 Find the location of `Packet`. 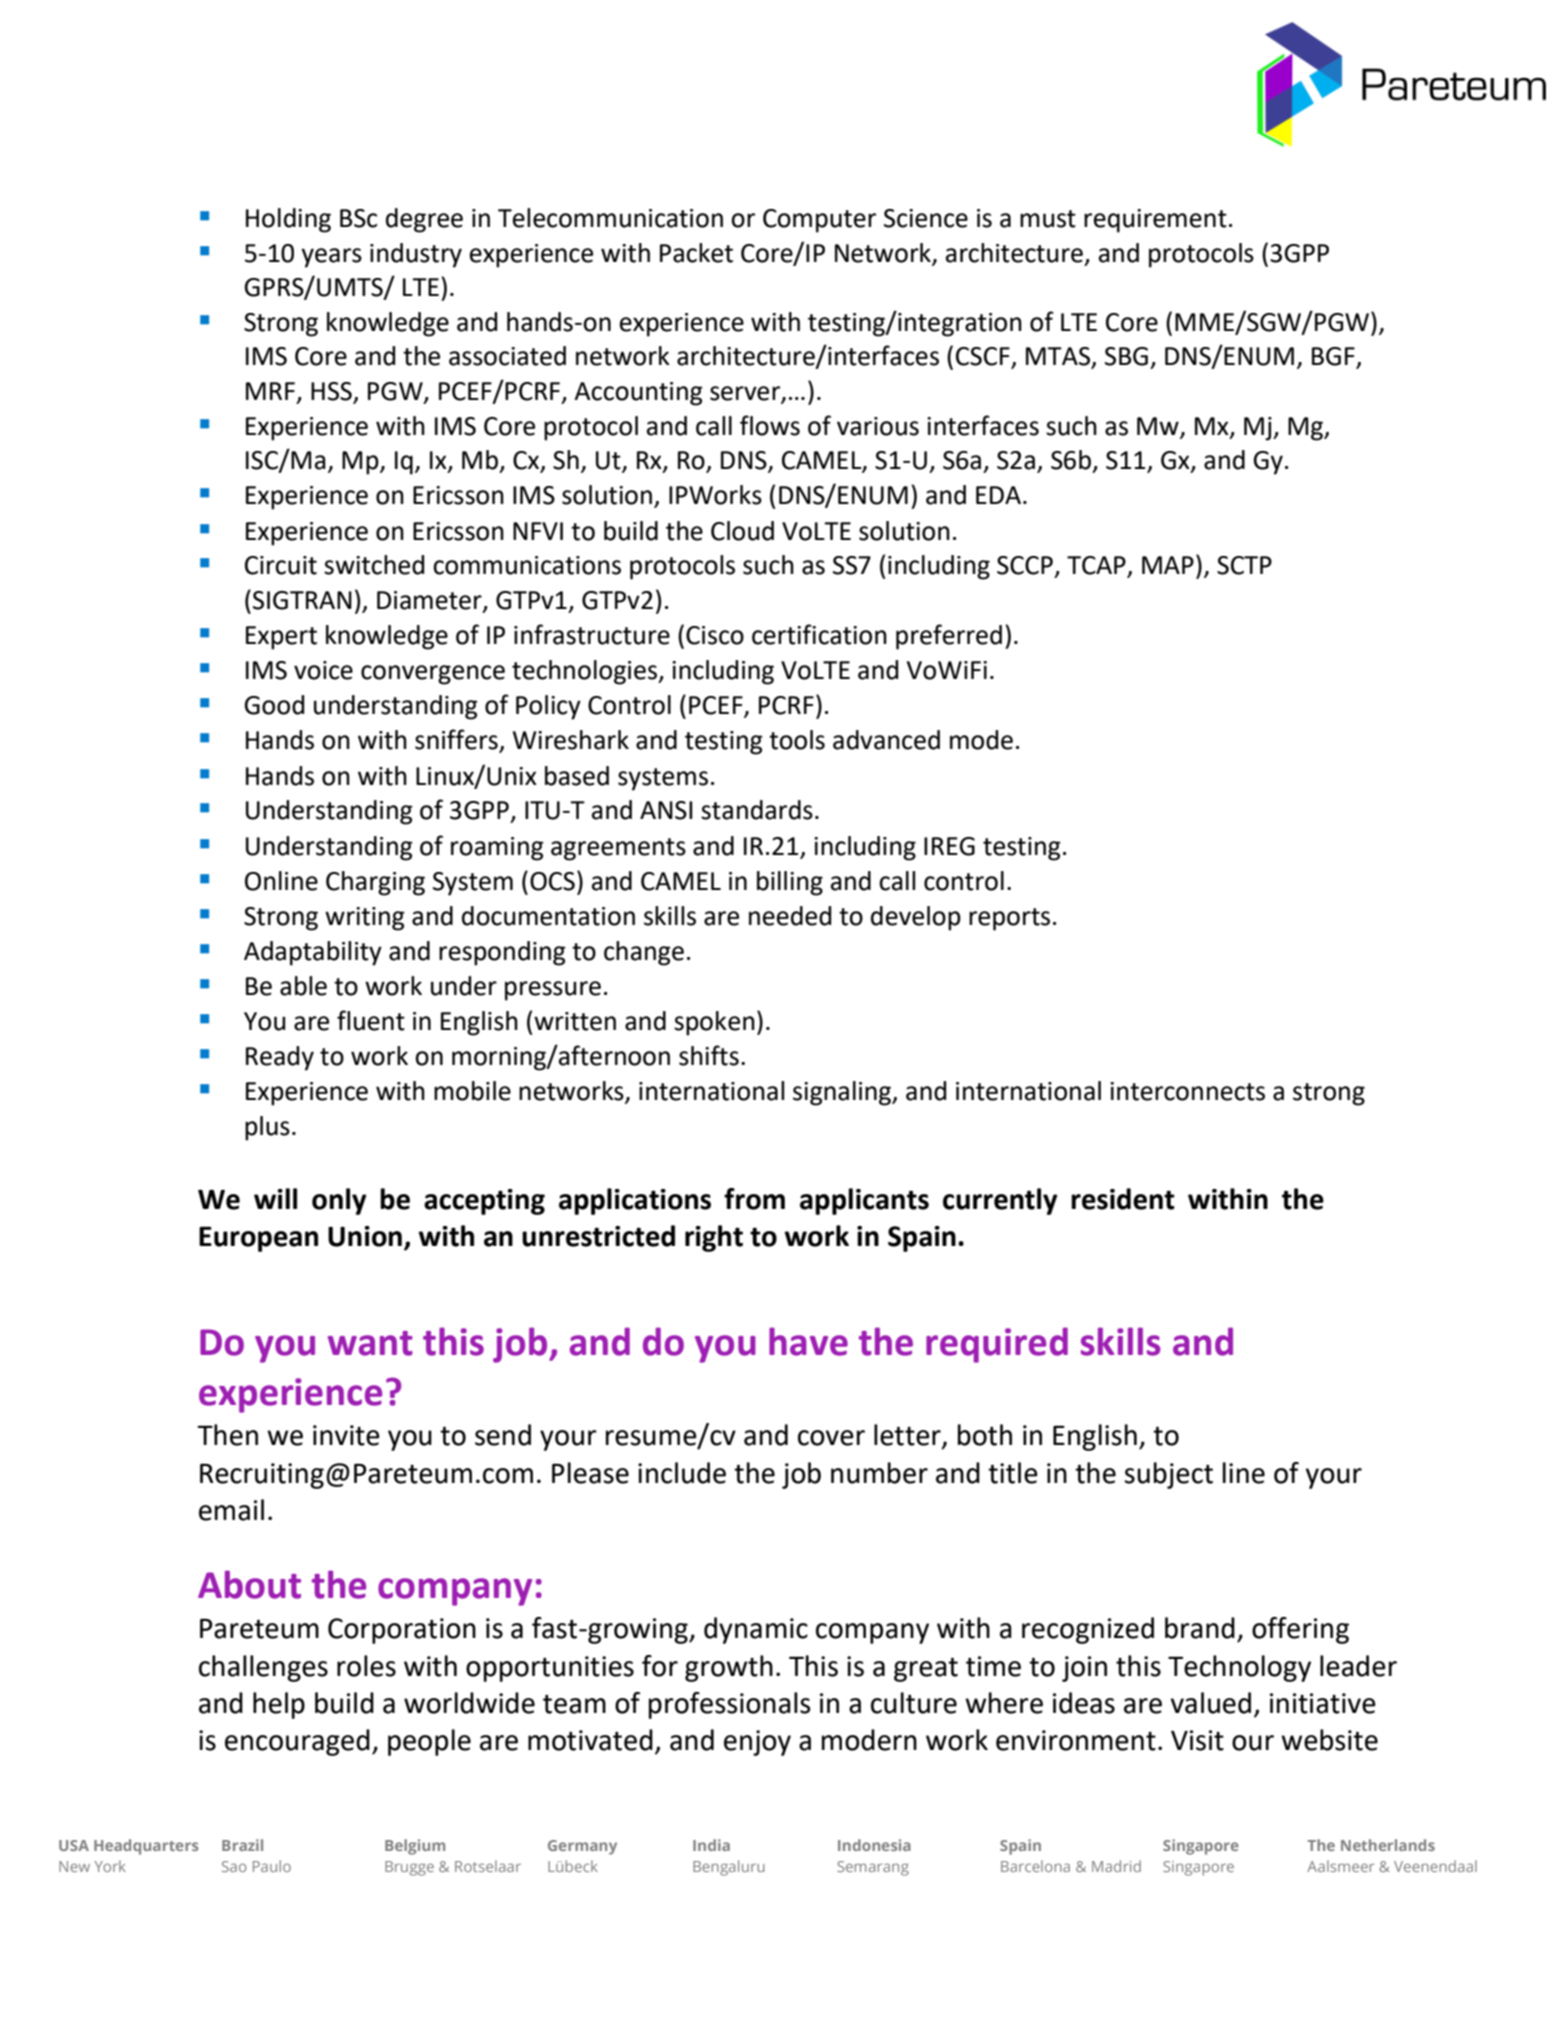

Packet is located at coordinates (696, 253).
